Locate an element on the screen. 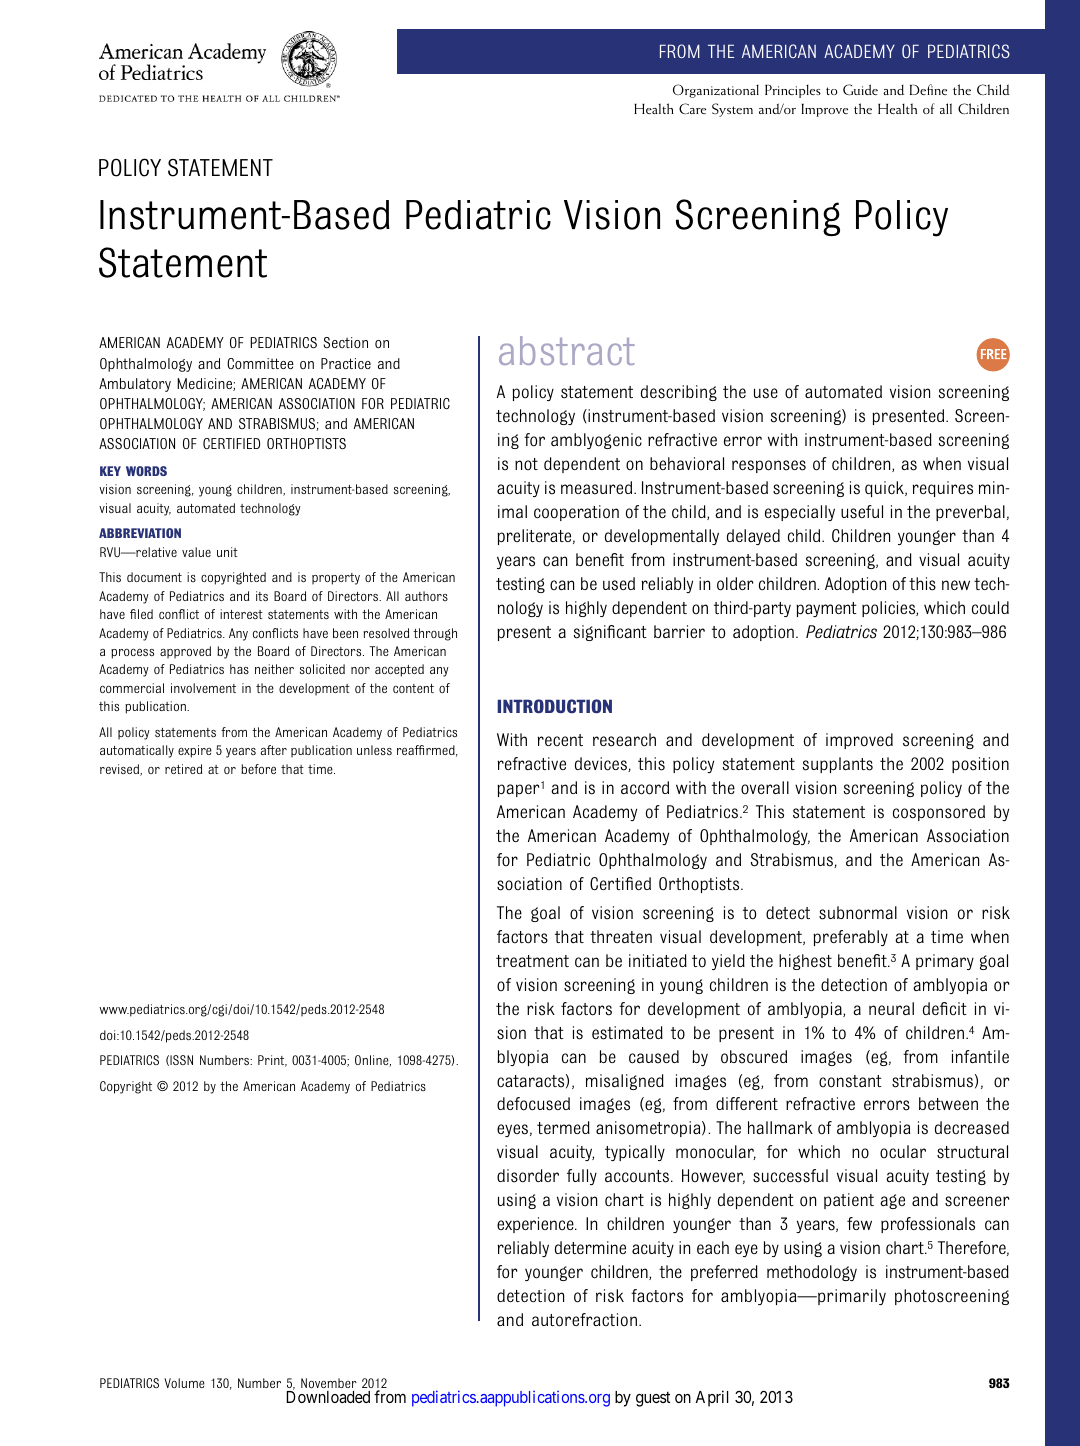 The height and width of the screenshot is (1446, 1080). expire is located at coordinates (195, 751).
